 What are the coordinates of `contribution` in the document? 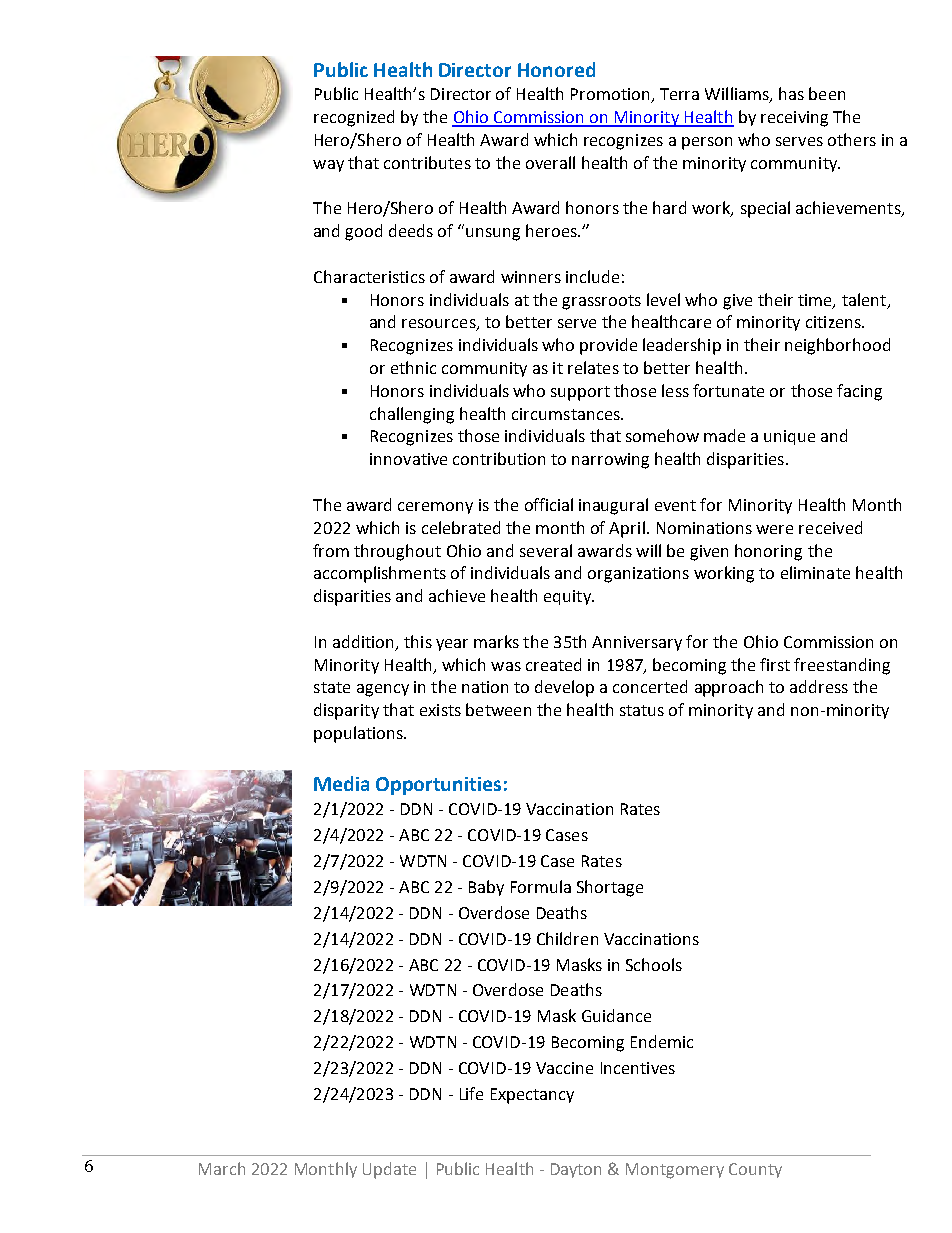 It's located at (499, 458).
